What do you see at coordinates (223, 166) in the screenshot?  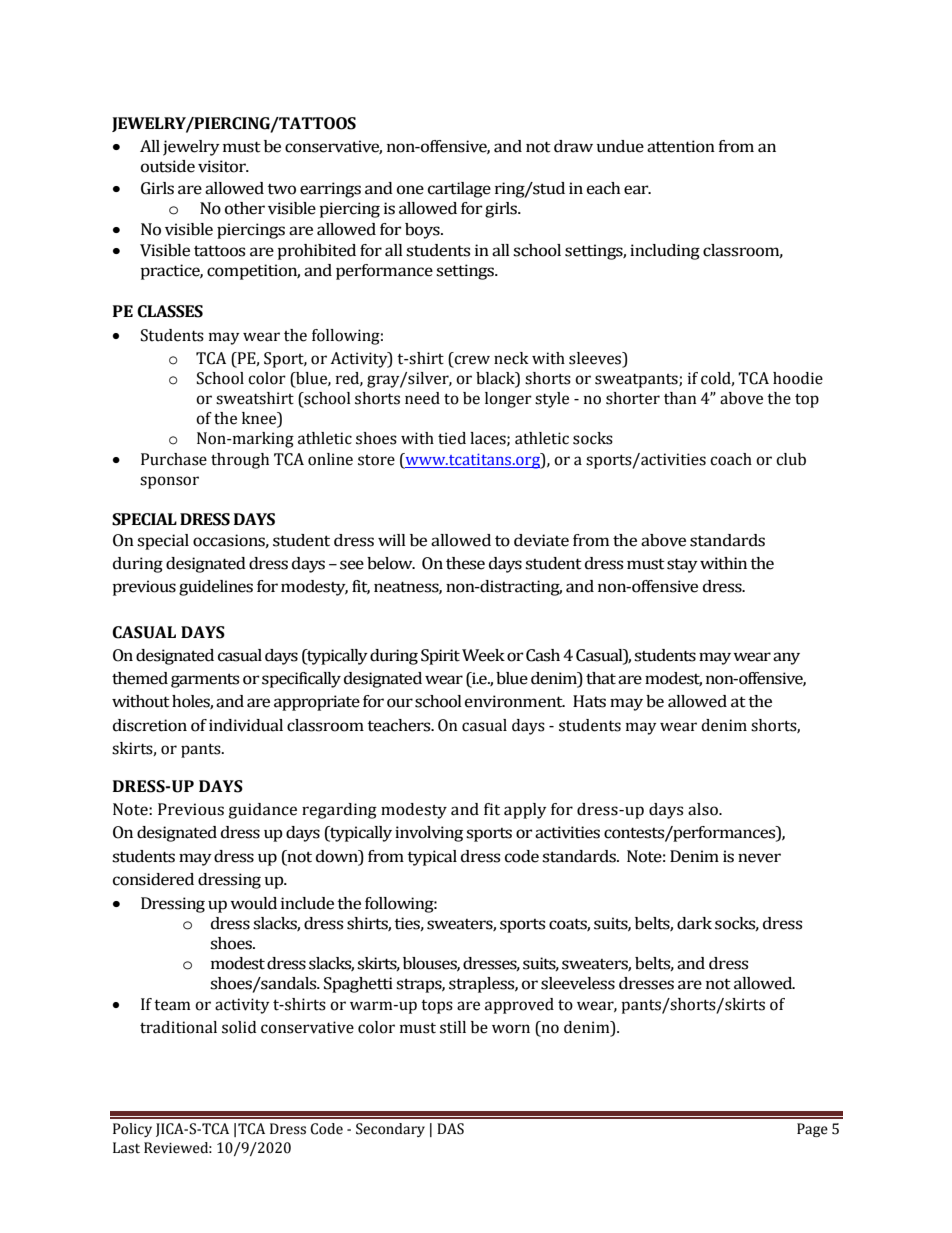 I see `visitor` at bounding box center [223, 166].
